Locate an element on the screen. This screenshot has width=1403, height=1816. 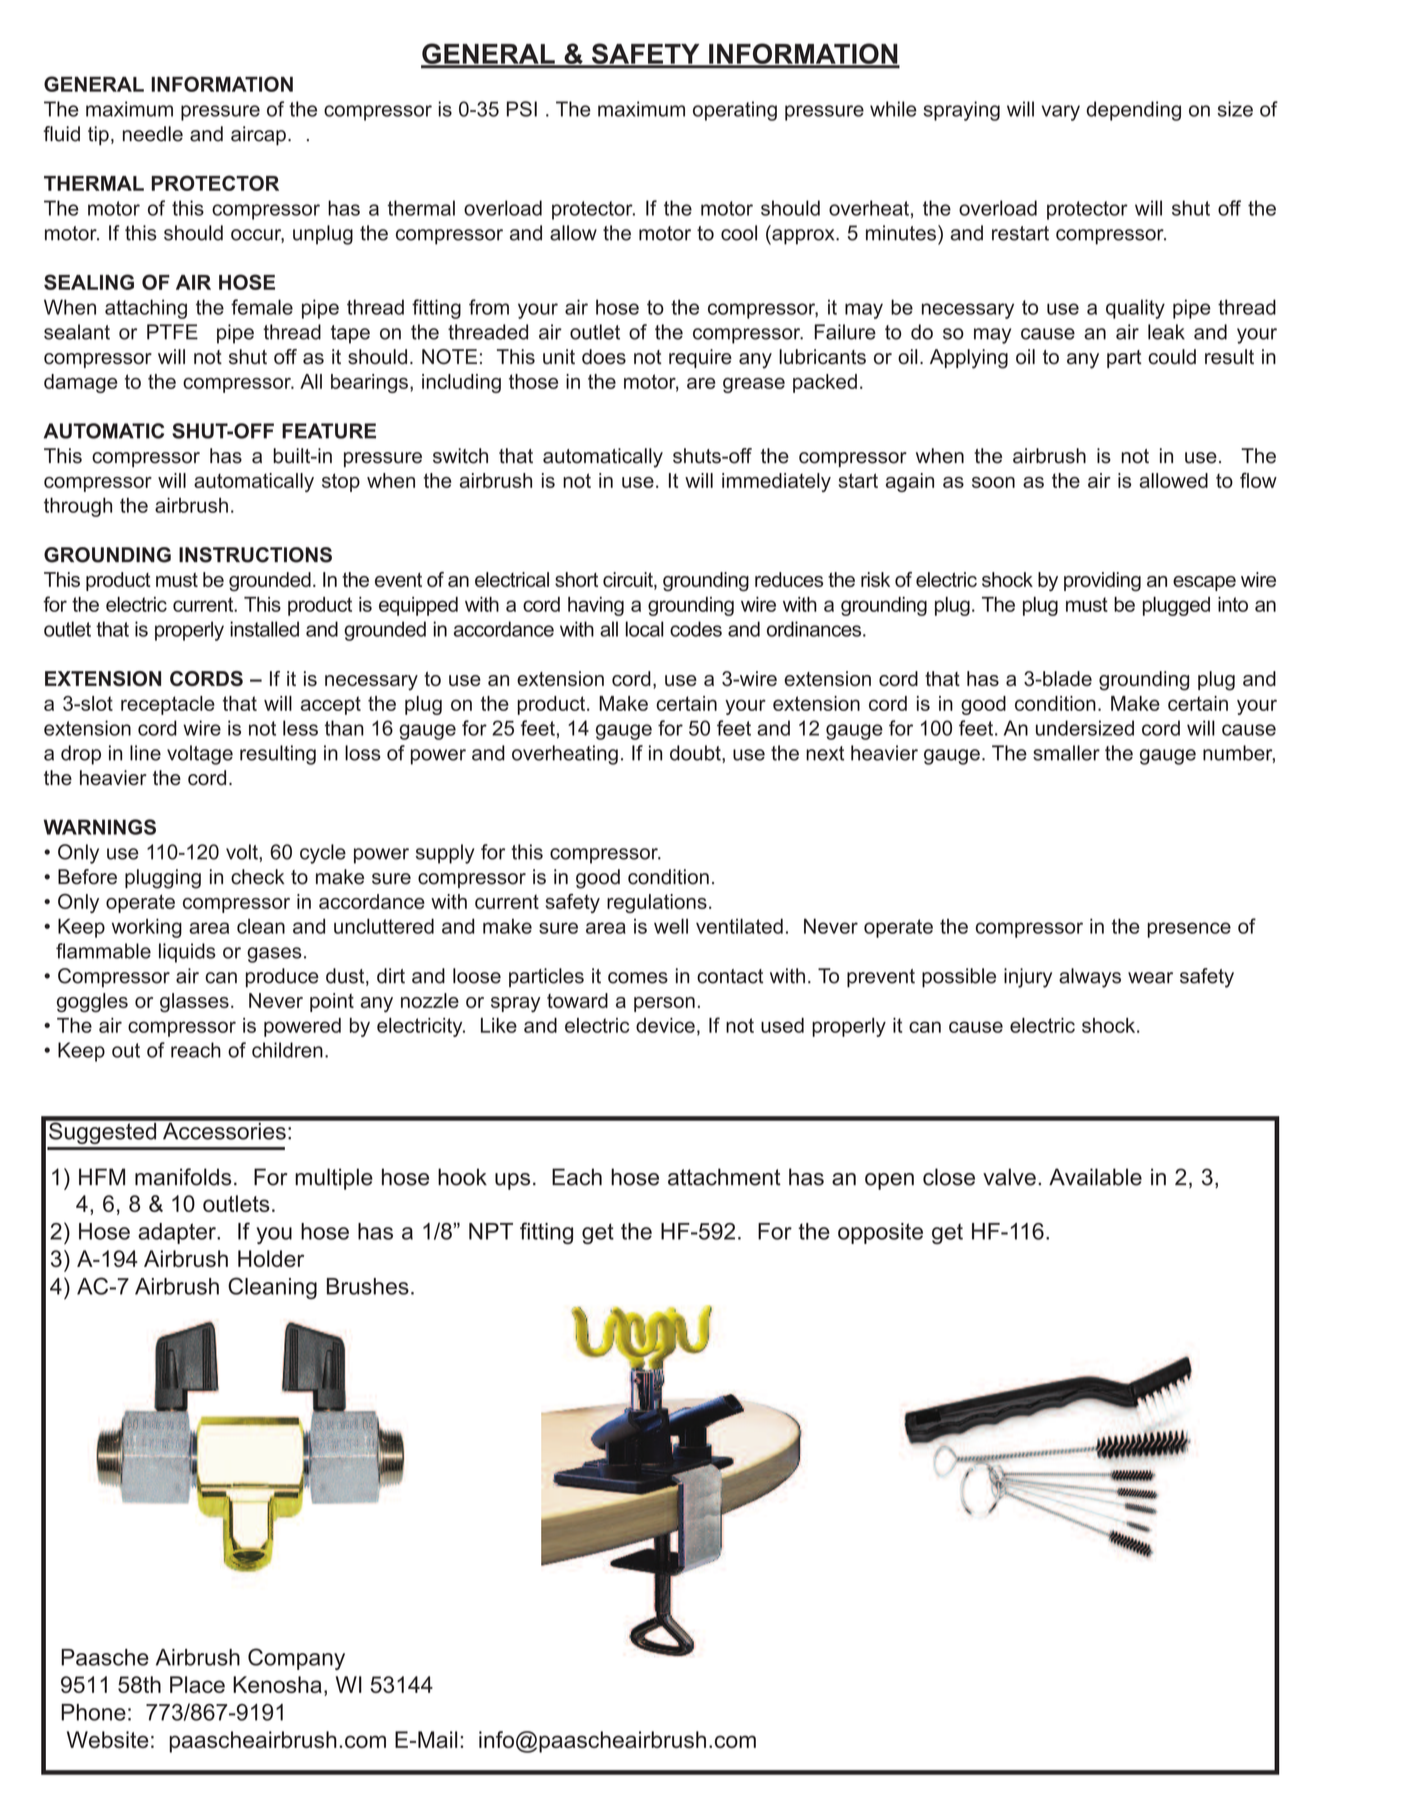
fluid is located at coordinates (61, 134).
